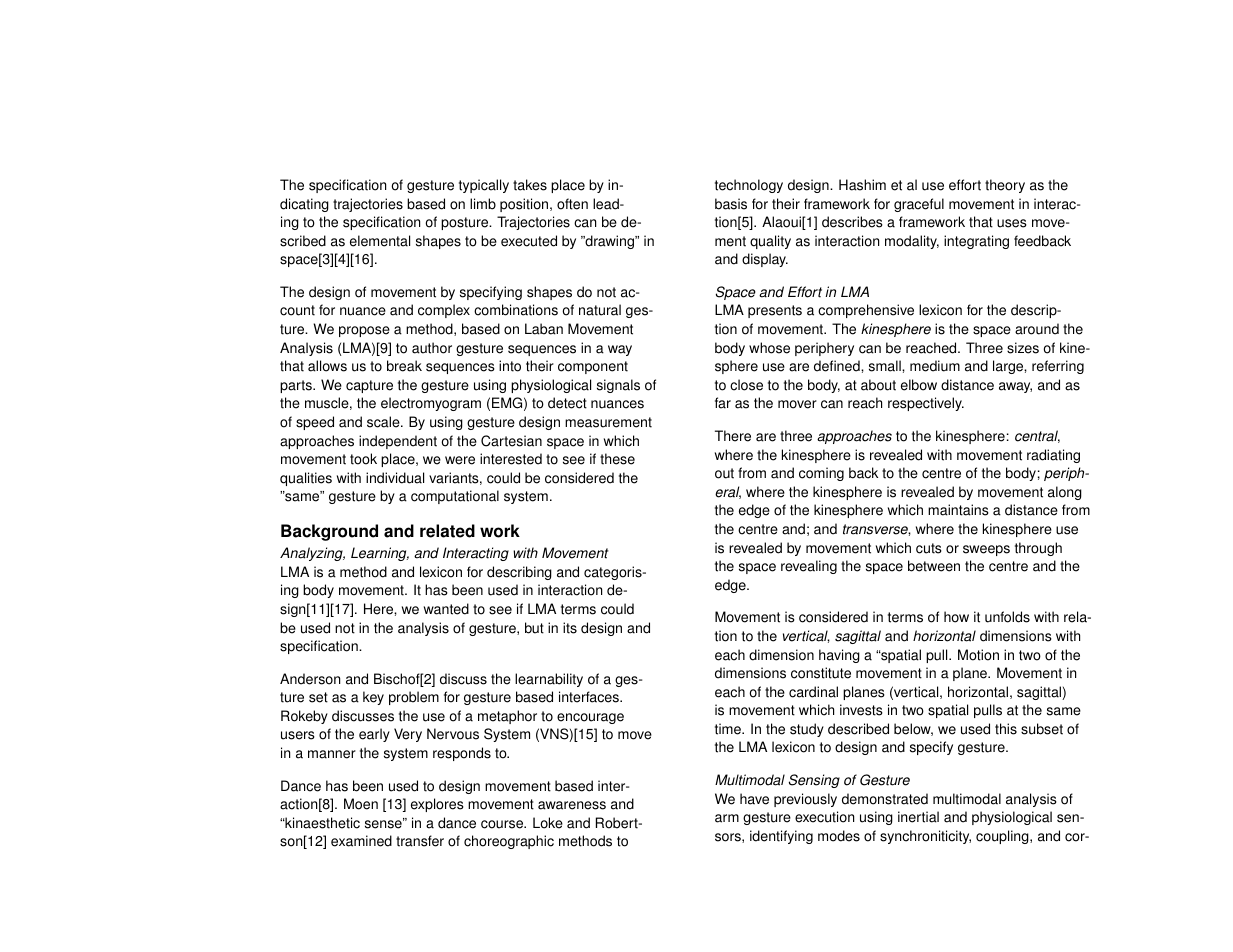 This screenshot has height=952, width=1233. Describe the element at coordinates (617, 459) in the screenshot. I see `these` at that location.
